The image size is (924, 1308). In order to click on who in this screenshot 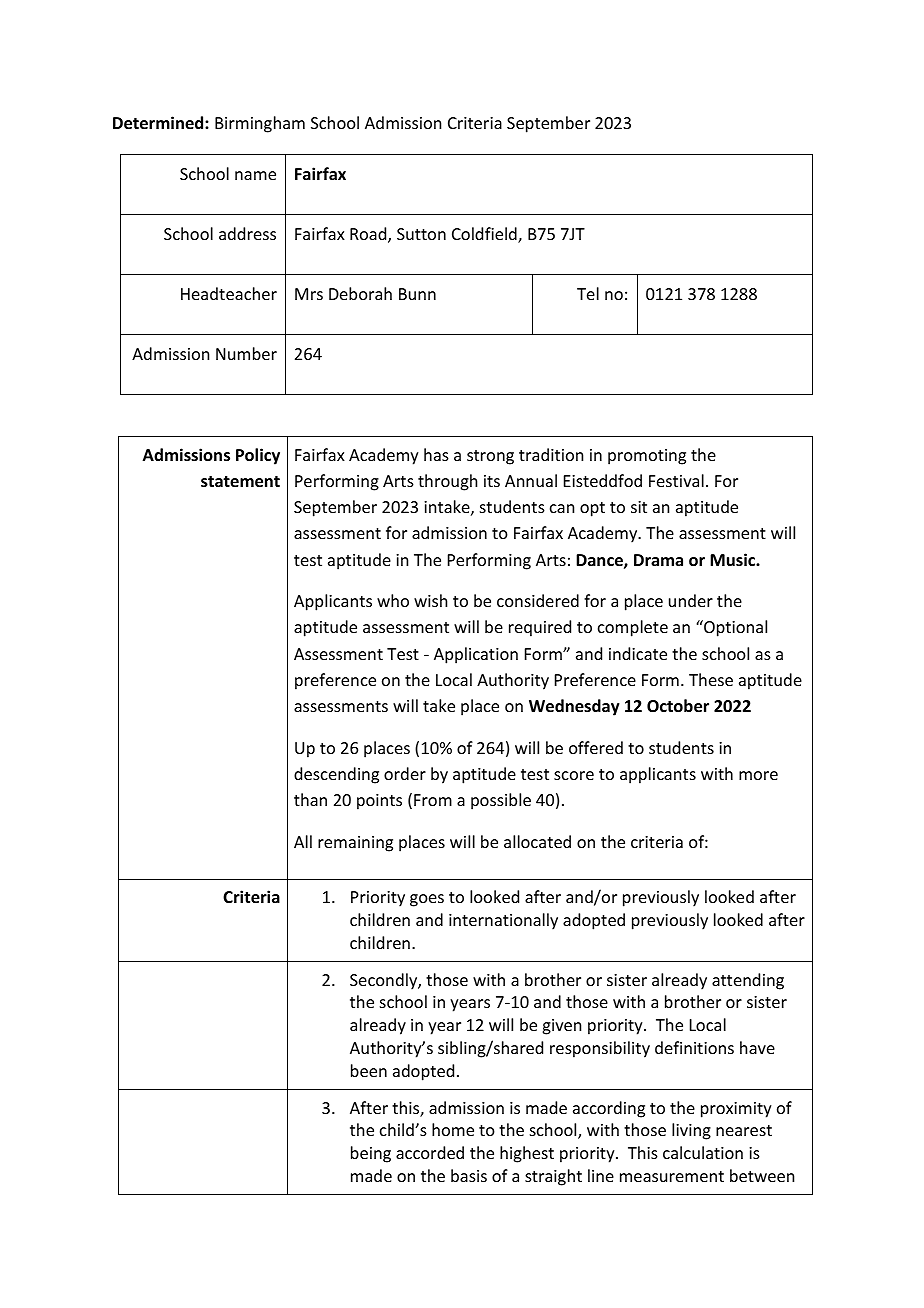, I will do `click(393, 600)`.
